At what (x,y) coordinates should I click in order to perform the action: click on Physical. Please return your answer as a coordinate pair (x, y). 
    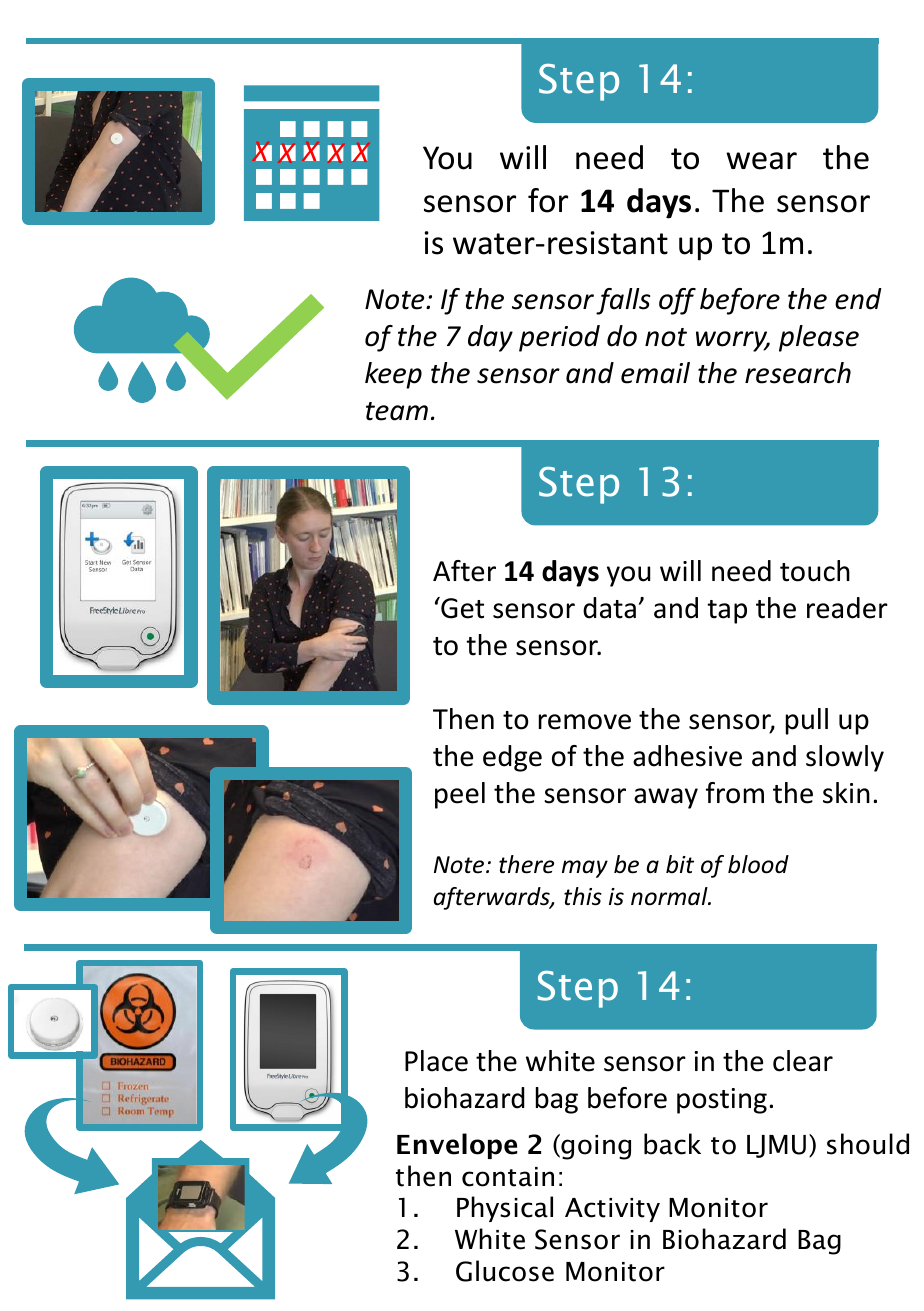
    Looking at the image, I should click on (505, 1209).
